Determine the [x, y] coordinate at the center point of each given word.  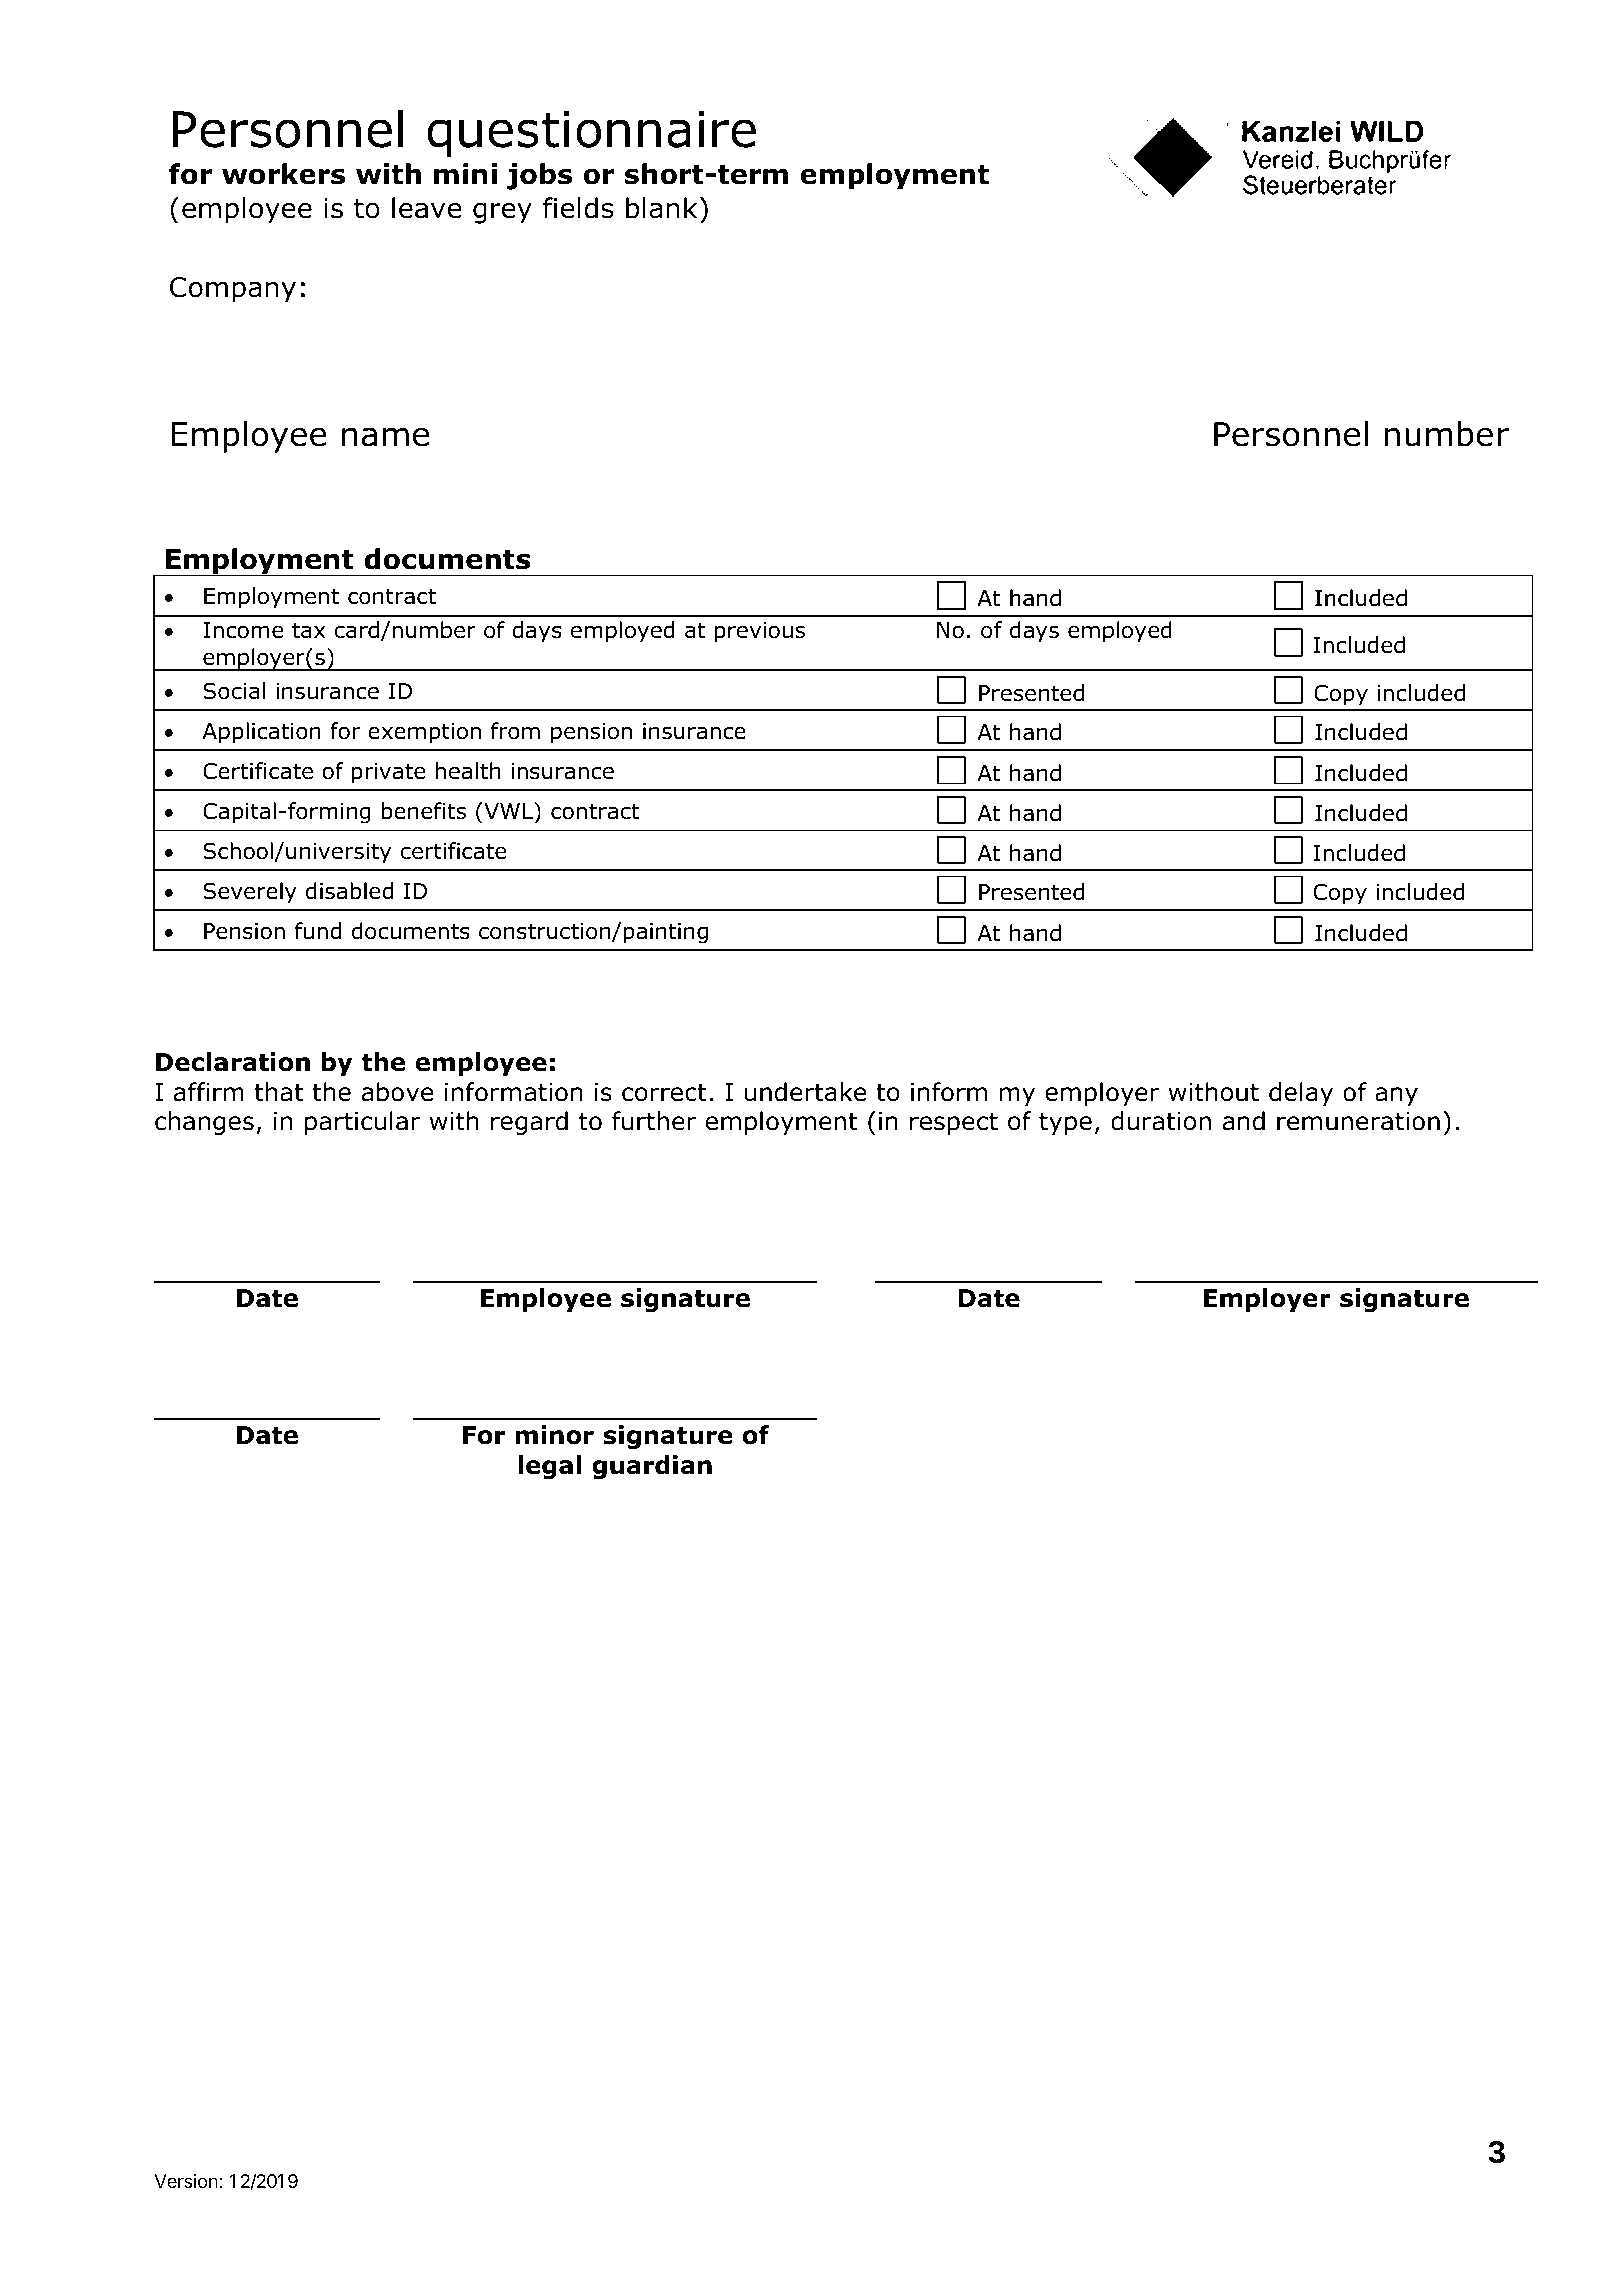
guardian [652, 1467]
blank [662, 208]
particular [363, 1123]
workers [283, 174]
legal [549, 1467]
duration [1161, 1121]
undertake [805, 1092]
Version [186, 2181]
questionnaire [591, 134]
